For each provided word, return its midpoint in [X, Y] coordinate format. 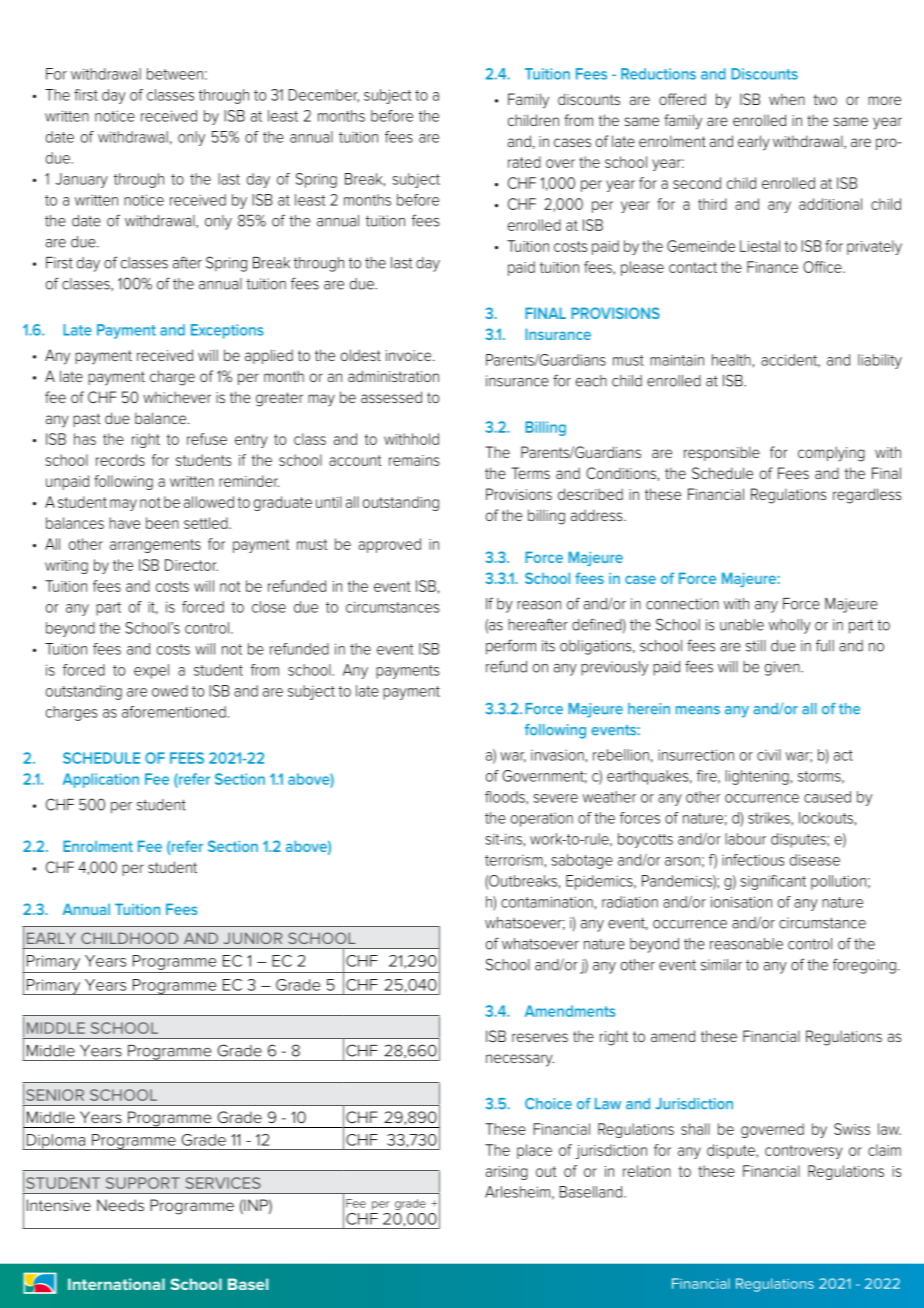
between [175, 74]
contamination [547, 902]
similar [721, 965]
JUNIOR [253, 938]
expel [151, 671]
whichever [177, 397]
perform [511, 647]
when [787, 99]
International [116, 1284]
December [323, 96]
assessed [391, 397]
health [731, 360]
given [783, 668]
